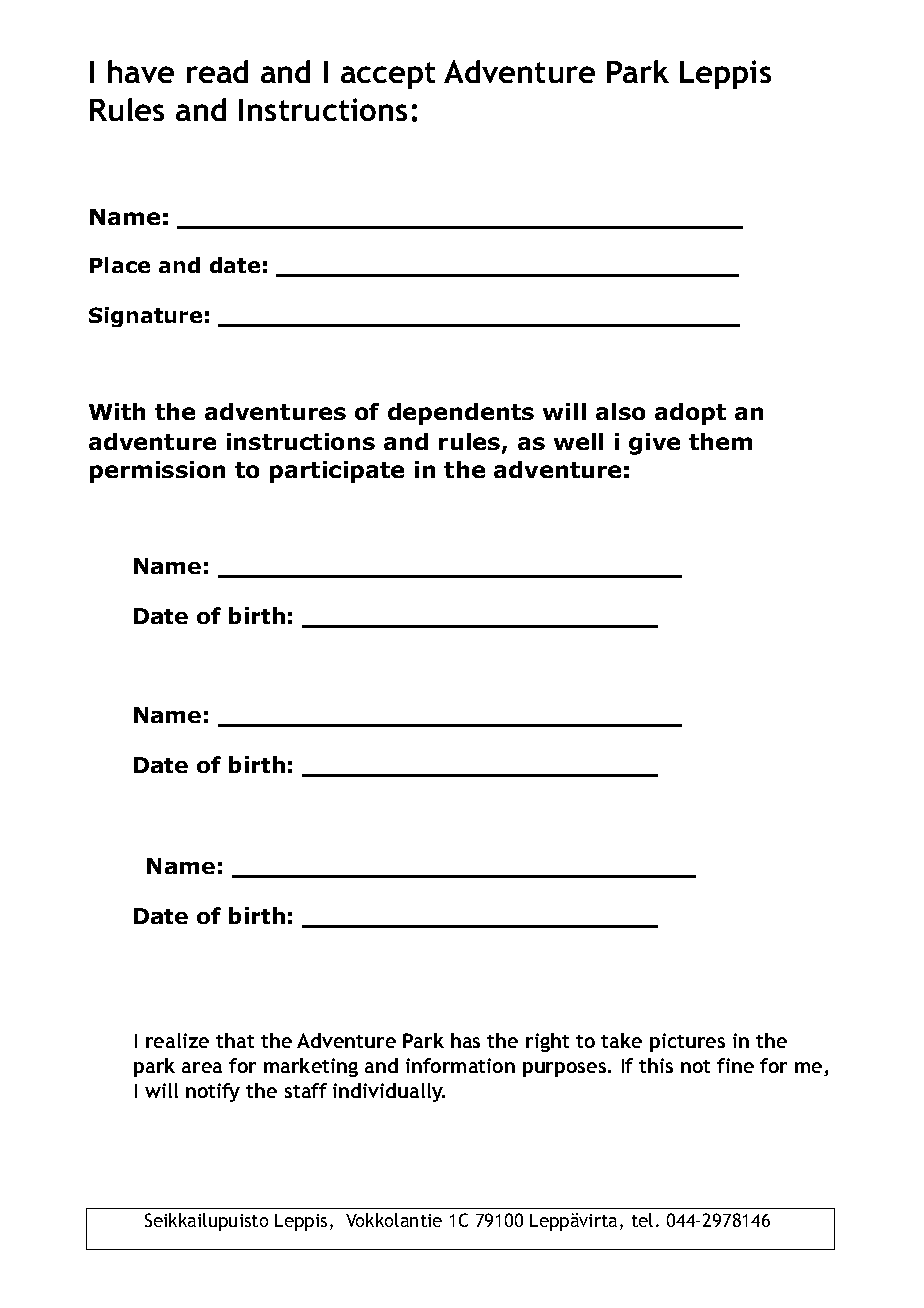  Describe the element at coordinates (388, 75) in the document. I see `accept` at that location.
